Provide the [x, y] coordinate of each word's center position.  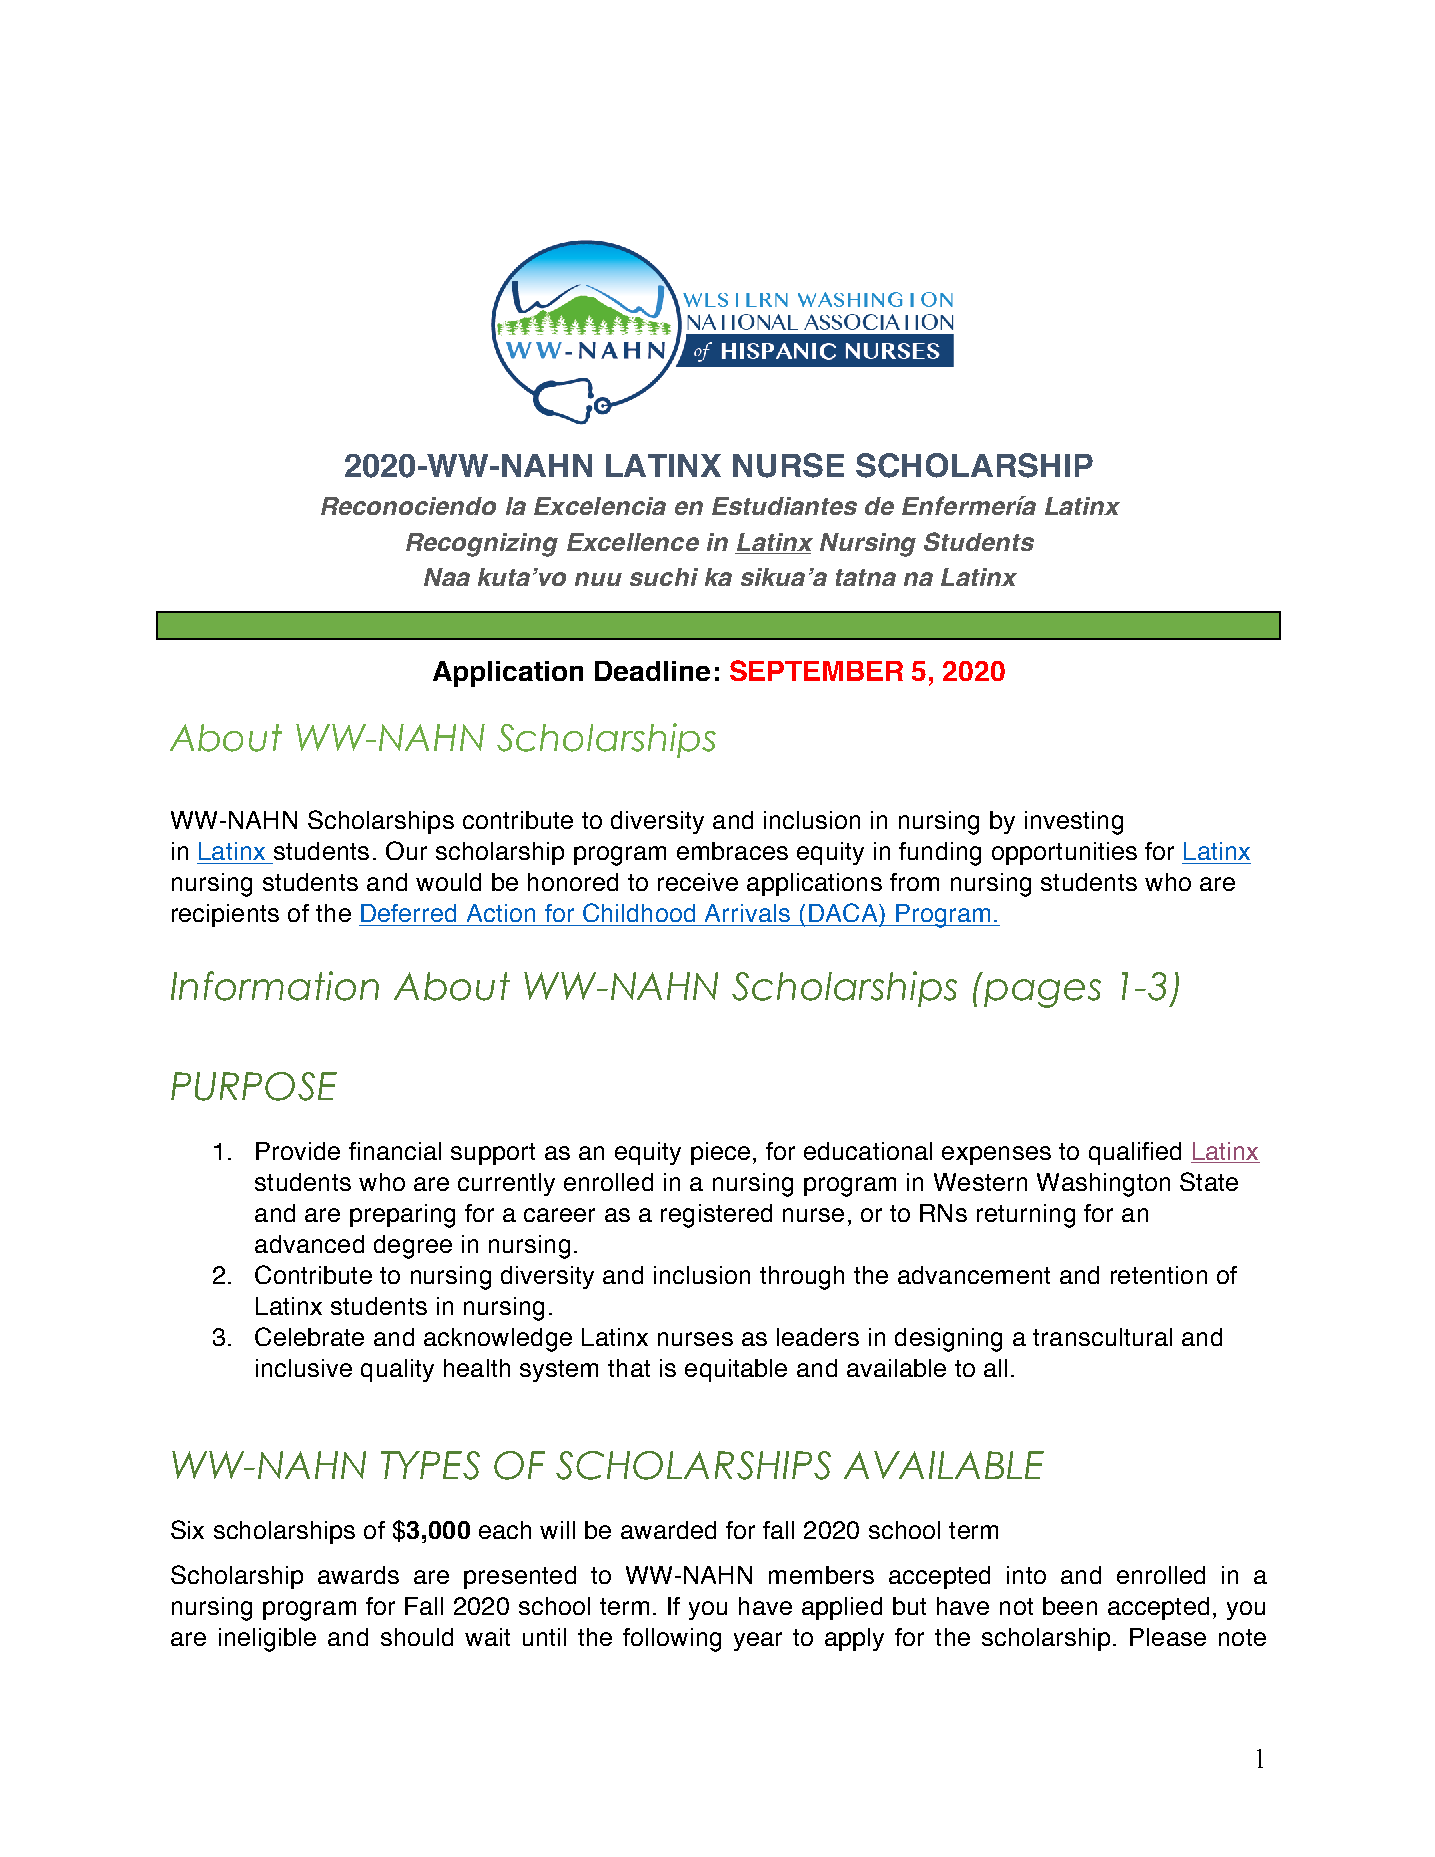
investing [1074, 823]
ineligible [267, 1640]
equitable [736, 1370]
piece [720, 1153]
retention [1159, 1275]
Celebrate [309, 1336]
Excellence [633, 542]
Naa [447, 577]
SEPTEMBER [816, 670]
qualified [1135, 1153]
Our [406, 850]
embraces [732, 851]
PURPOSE [254, 1086]
